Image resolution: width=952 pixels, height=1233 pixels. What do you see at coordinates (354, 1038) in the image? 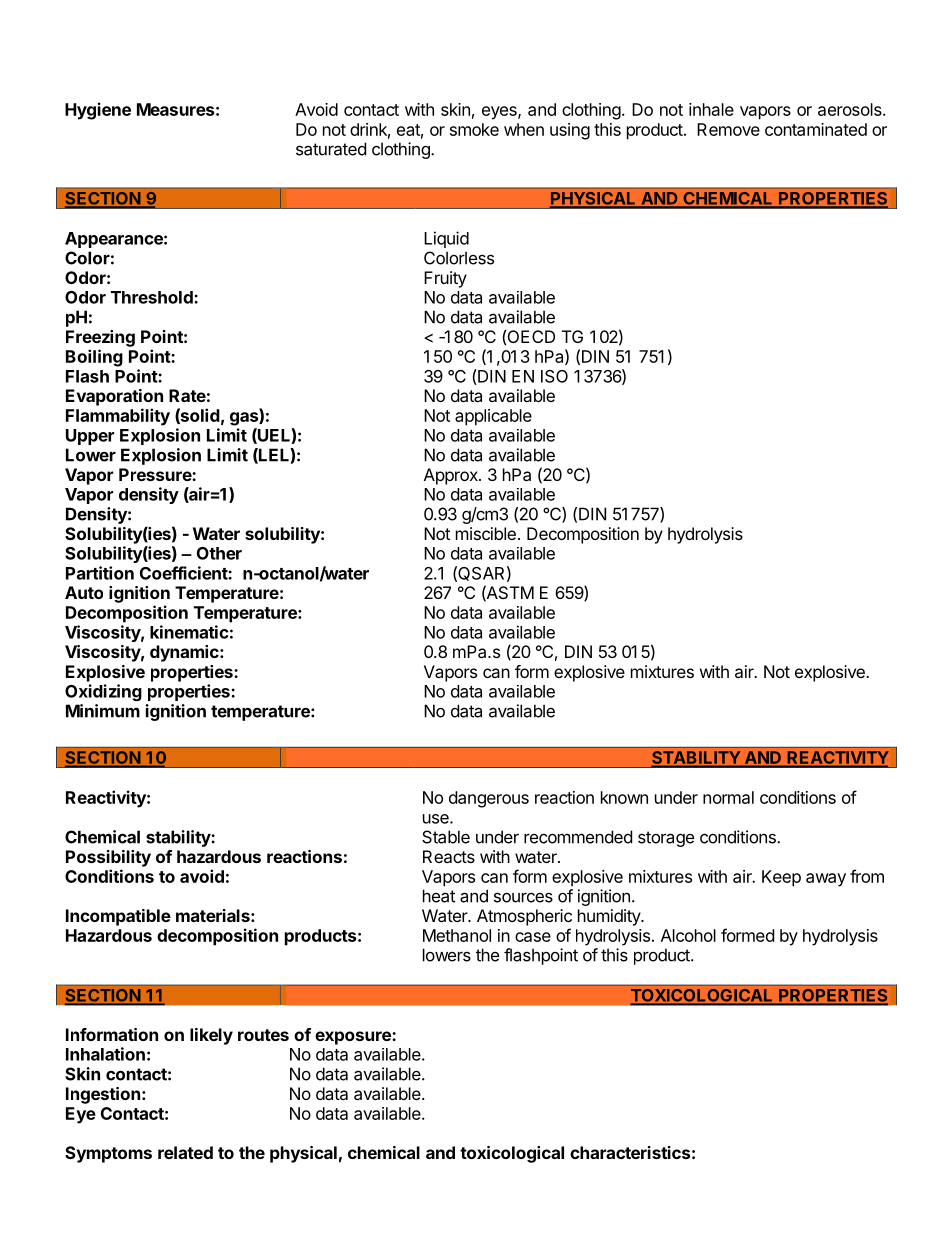
I see `exposure` at bounding box center [354, 1038].
